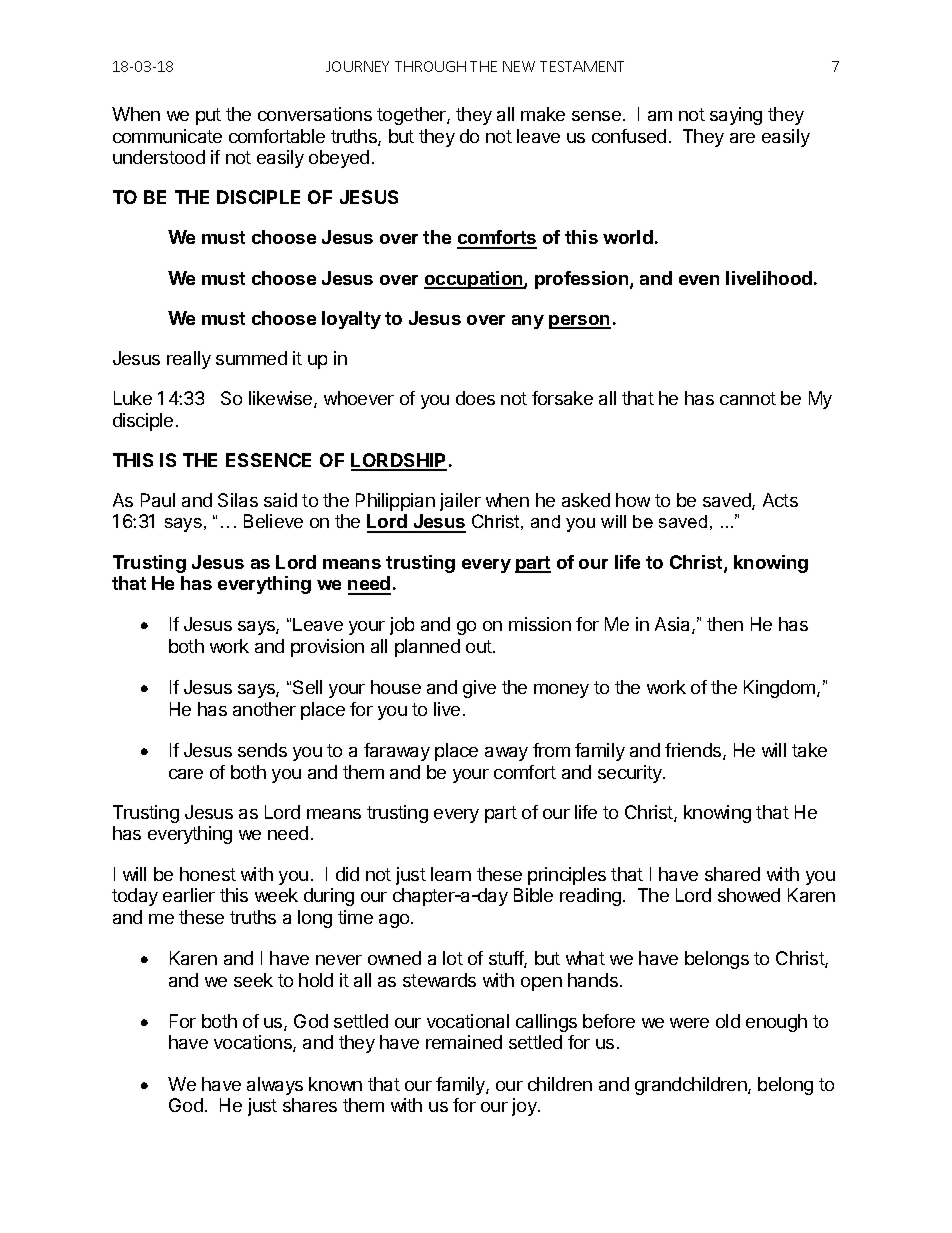  What do you see at coordinates (689, 1023) in the image?
I see `were` at bounding box center [689, 1023].
